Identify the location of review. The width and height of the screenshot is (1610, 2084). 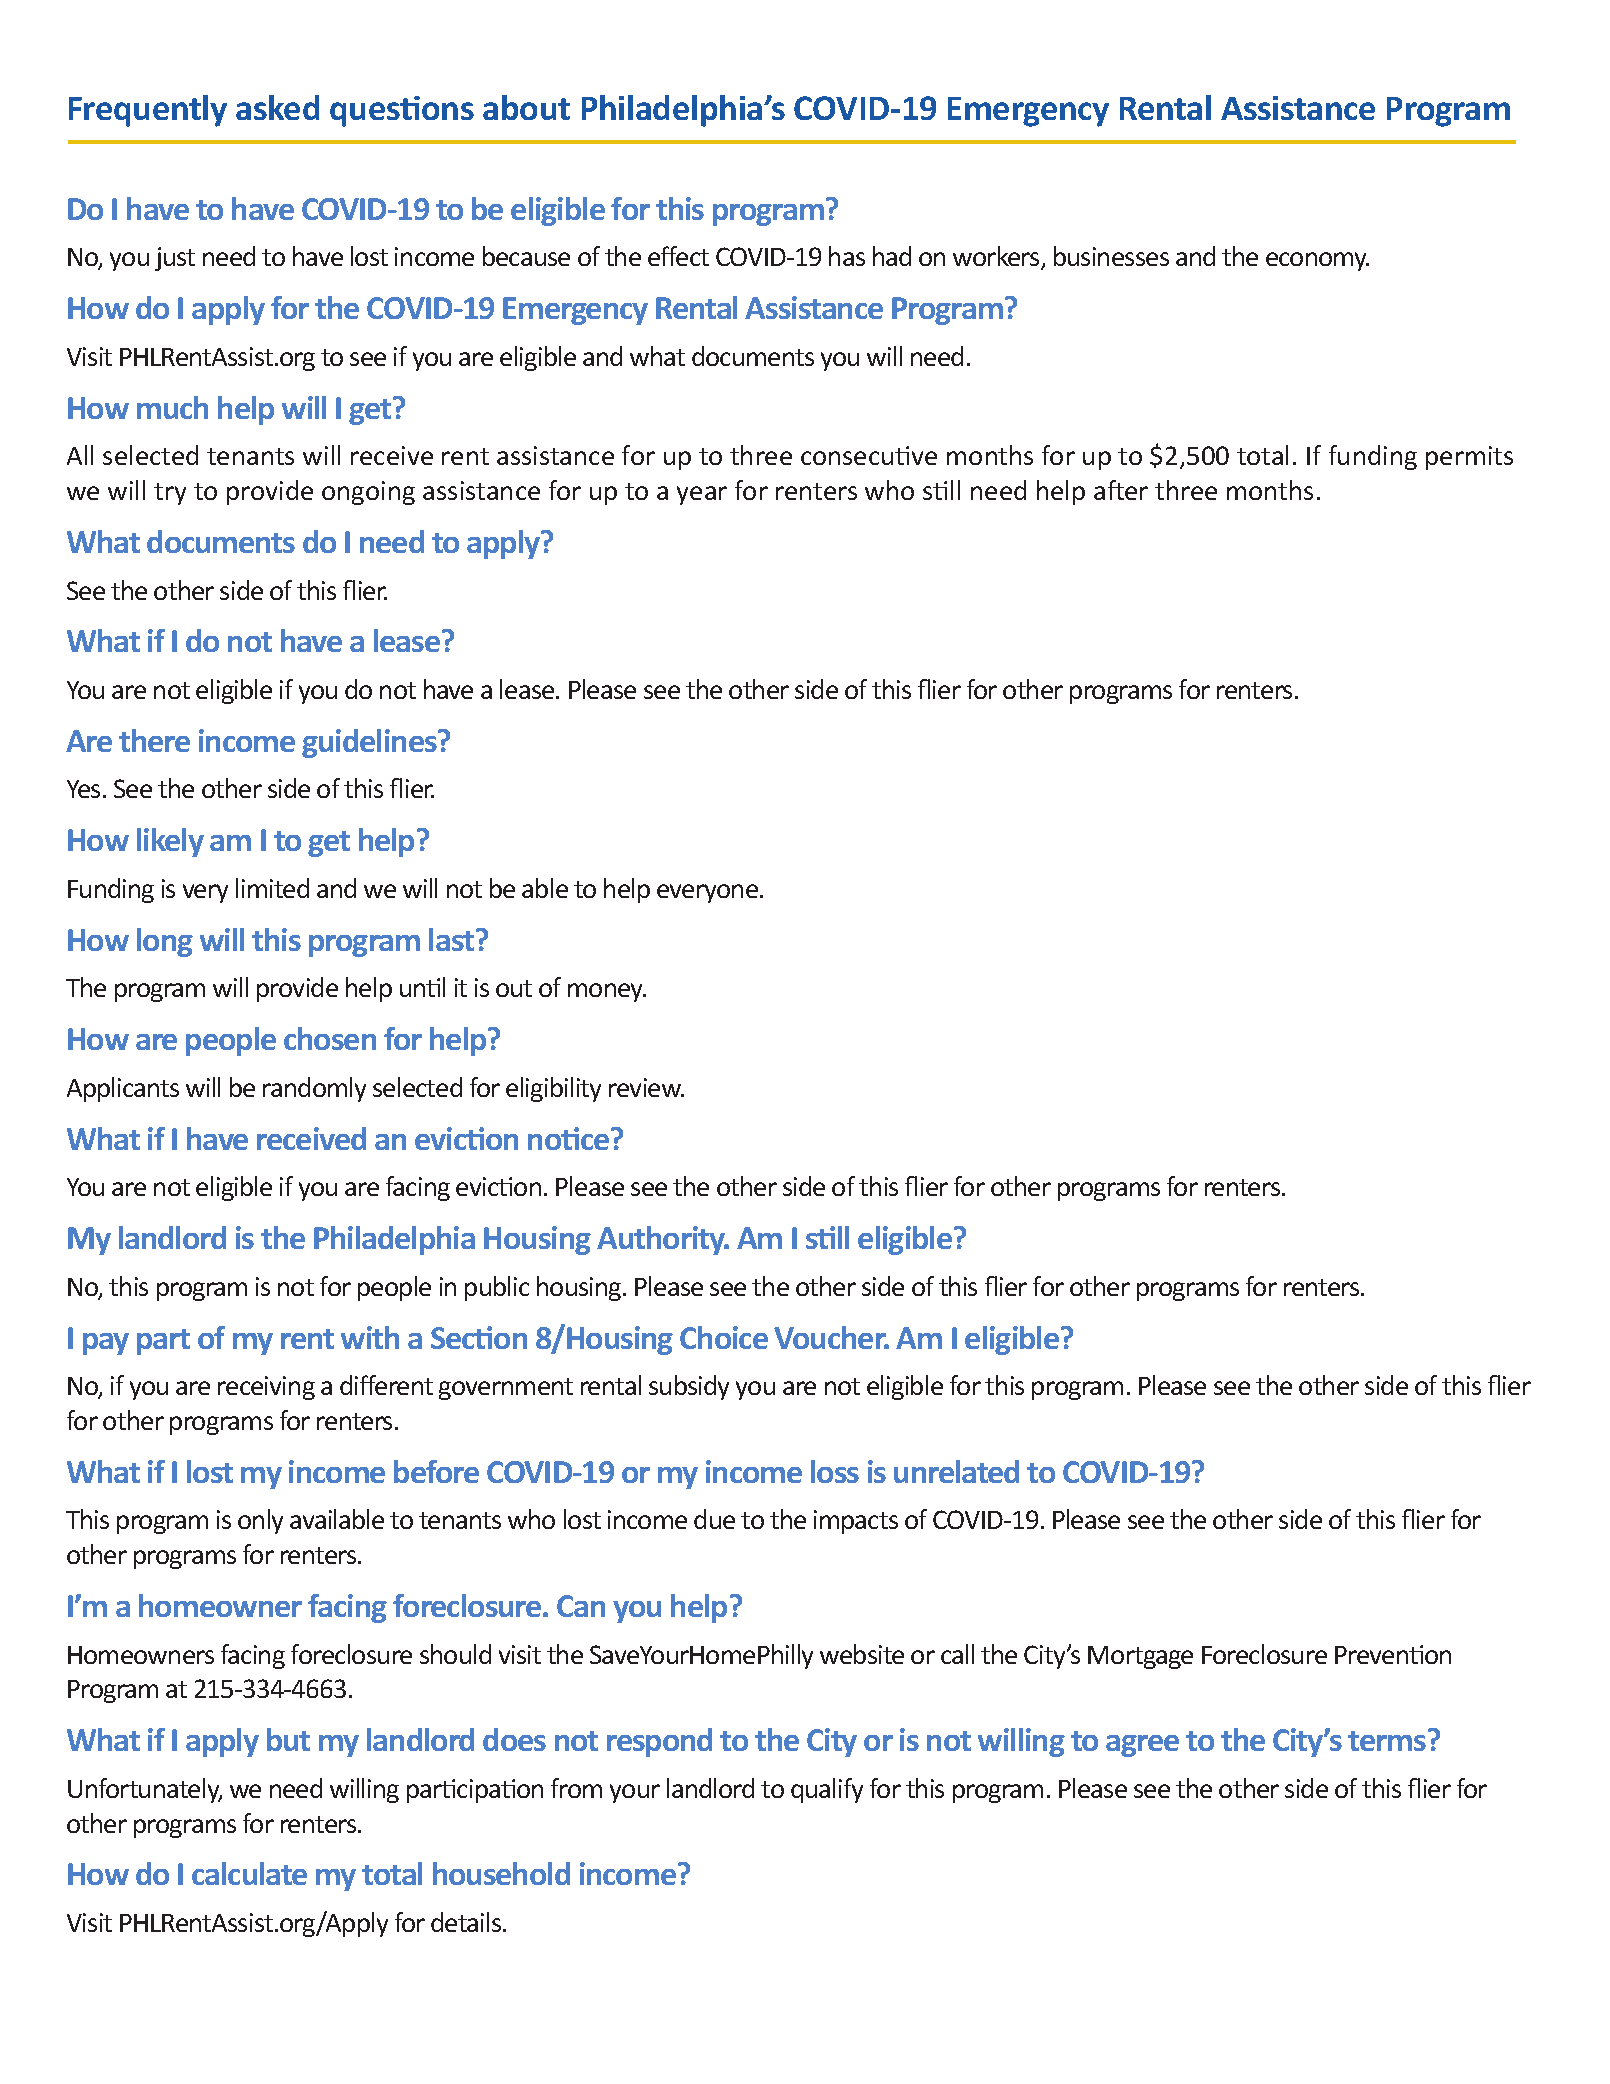
(646, 1087).
